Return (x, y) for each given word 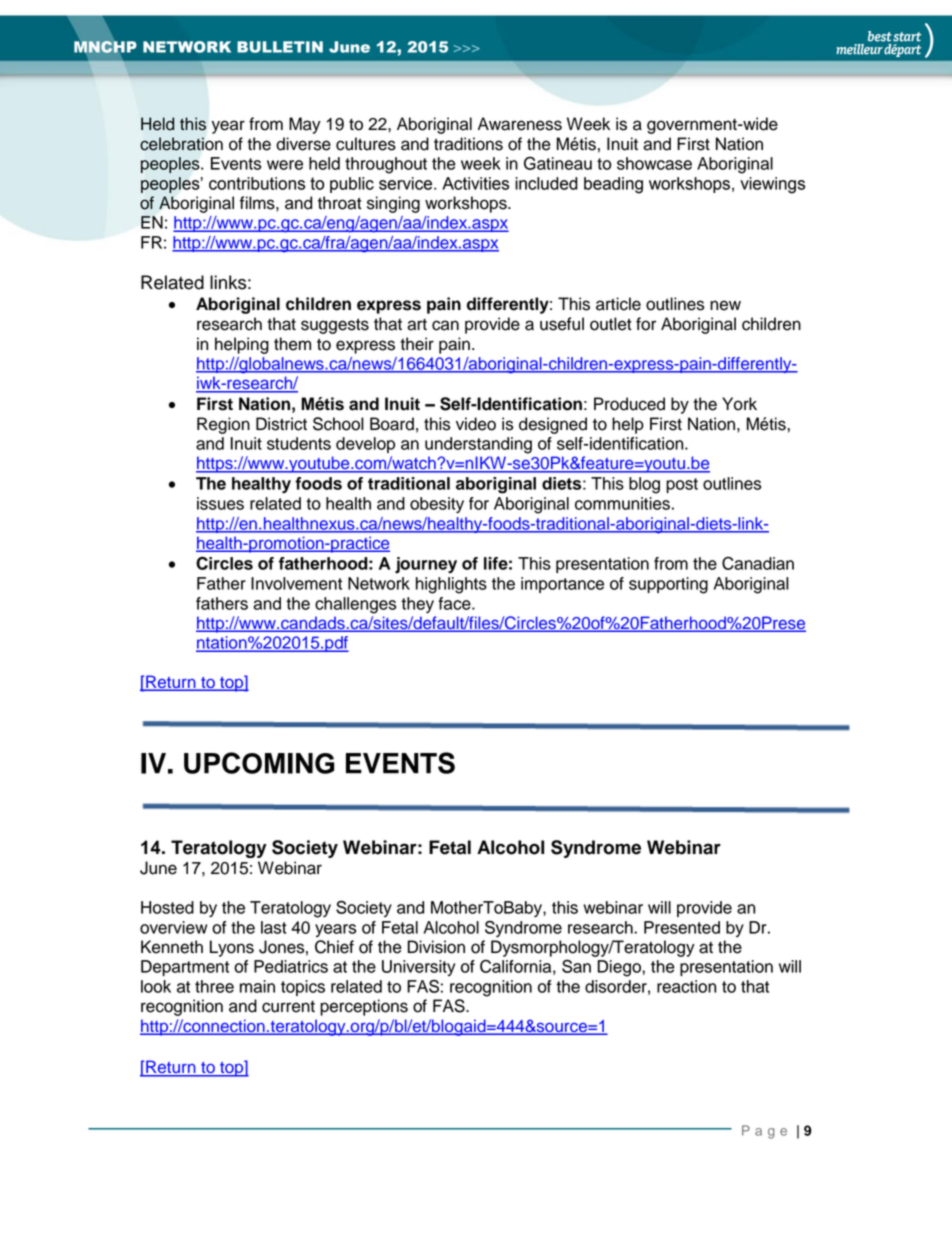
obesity (437, 505)
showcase (654, 163)
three (214, 986)
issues (220, 503)
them (292, 344)
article (618, 304)
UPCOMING (259, 763)
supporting (668, 585)
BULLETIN (280, 47)
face (455, 603)
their (417, 344)
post (682, 485)
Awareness (520, 124)
